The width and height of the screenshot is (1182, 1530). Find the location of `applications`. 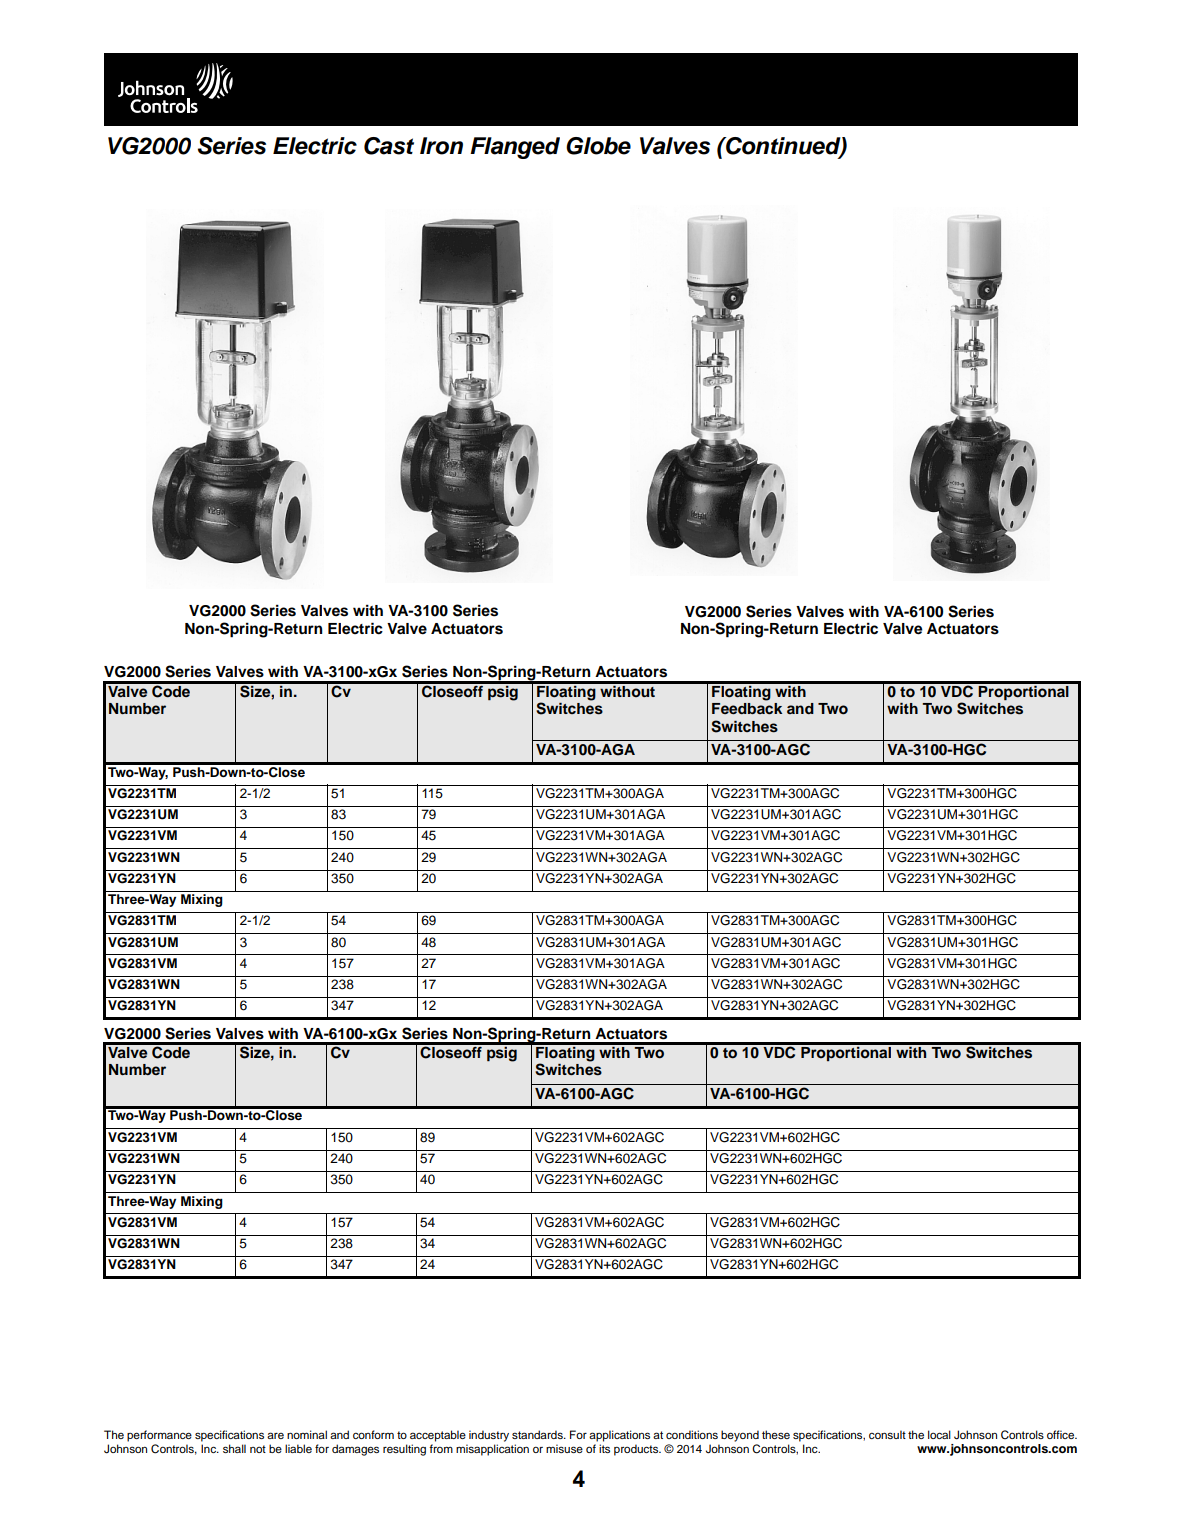

applications is located at coordinates (619, 1436).
